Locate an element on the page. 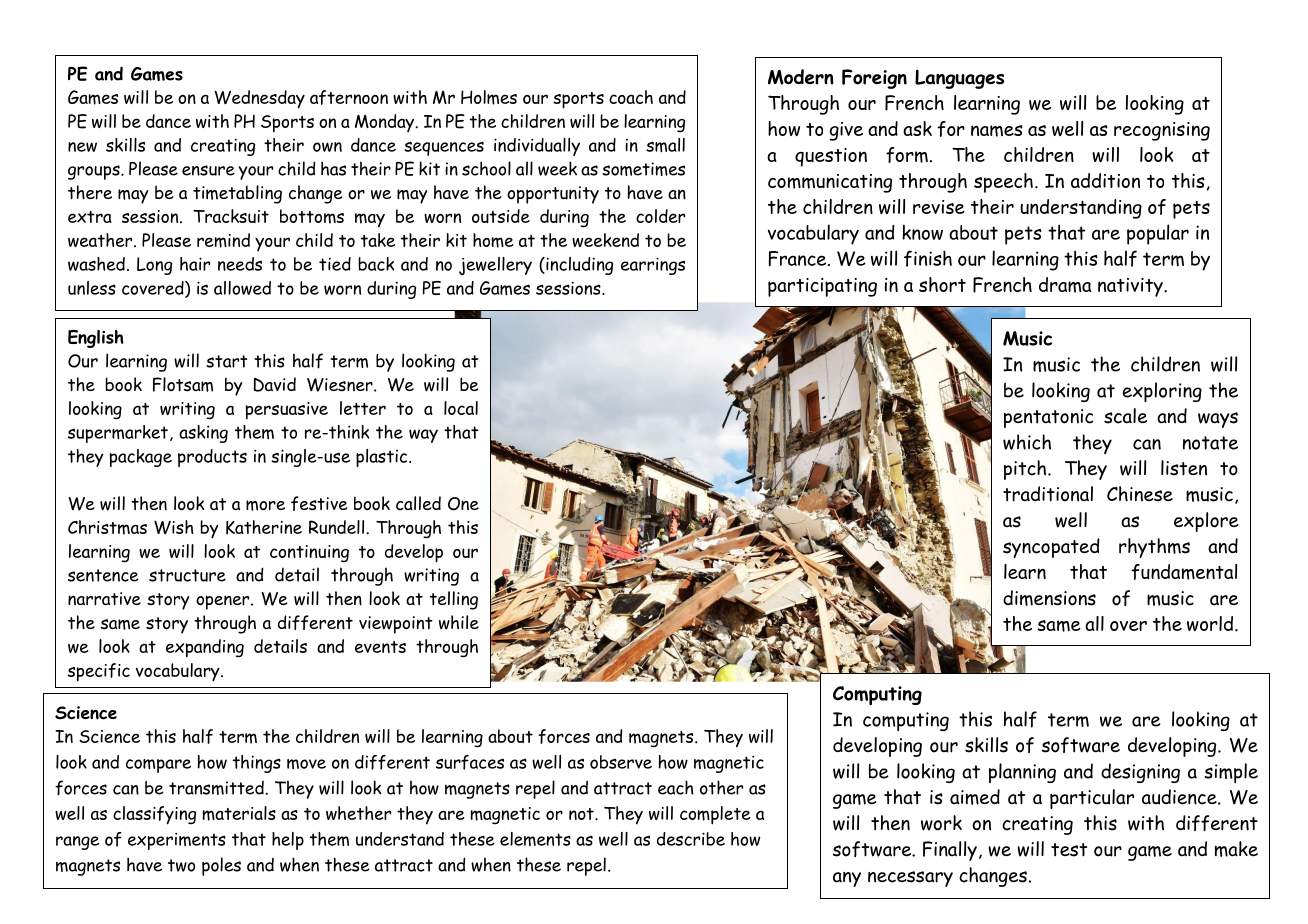  Chinese is located at coordinates (1140, 494).
